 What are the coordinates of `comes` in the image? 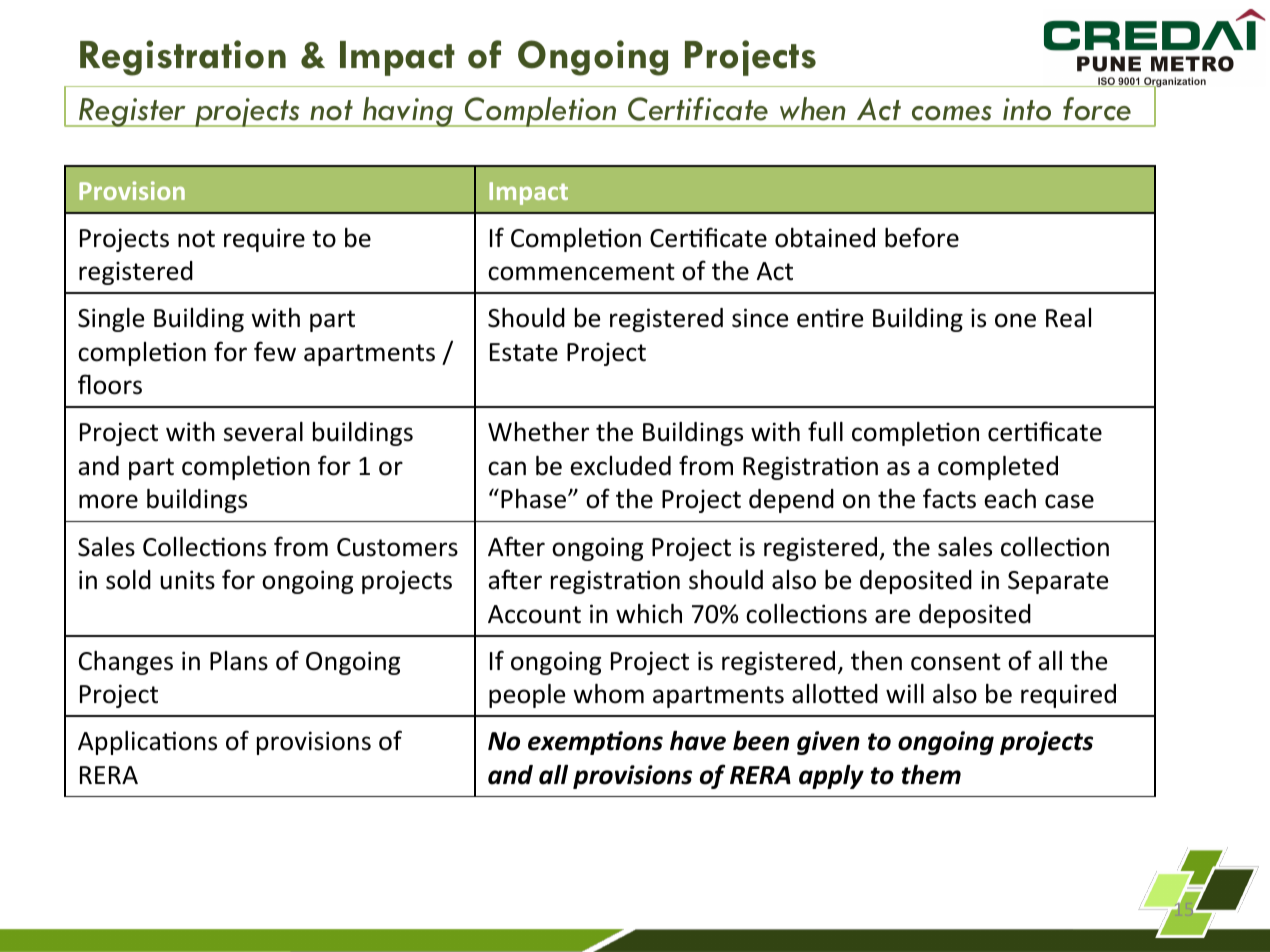 It's located at (952, 113).
